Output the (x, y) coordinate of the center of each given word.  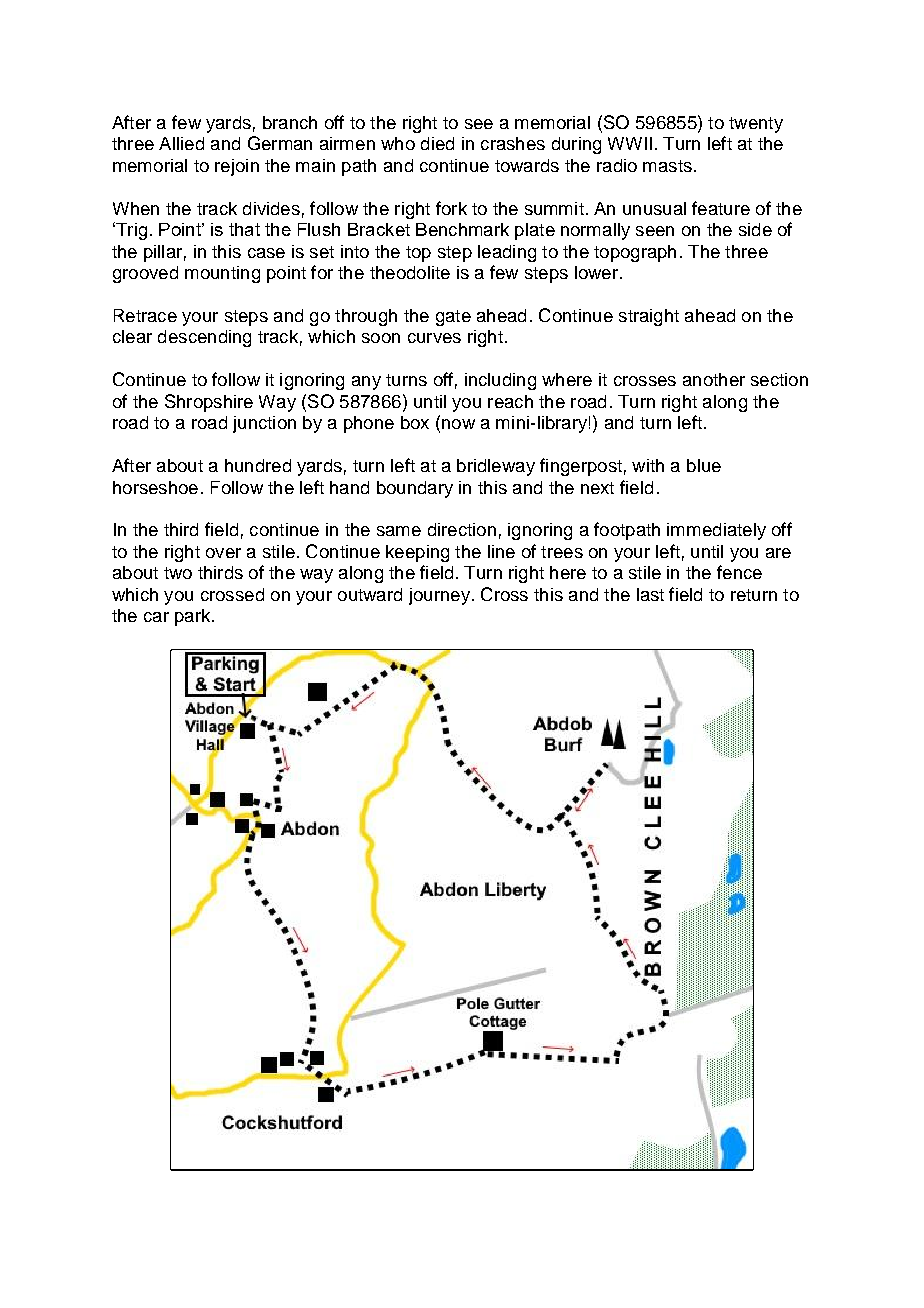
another (714, 379)
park (194, 617)
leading (507, 253)
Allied (181, 143)
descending (204, 338)
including (500, 381)
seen (655, 231)
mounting (222, 274)
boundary (415, 489)
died (437, 143)
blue (704, 465)
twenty (756, 125)
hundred (258, 465)
